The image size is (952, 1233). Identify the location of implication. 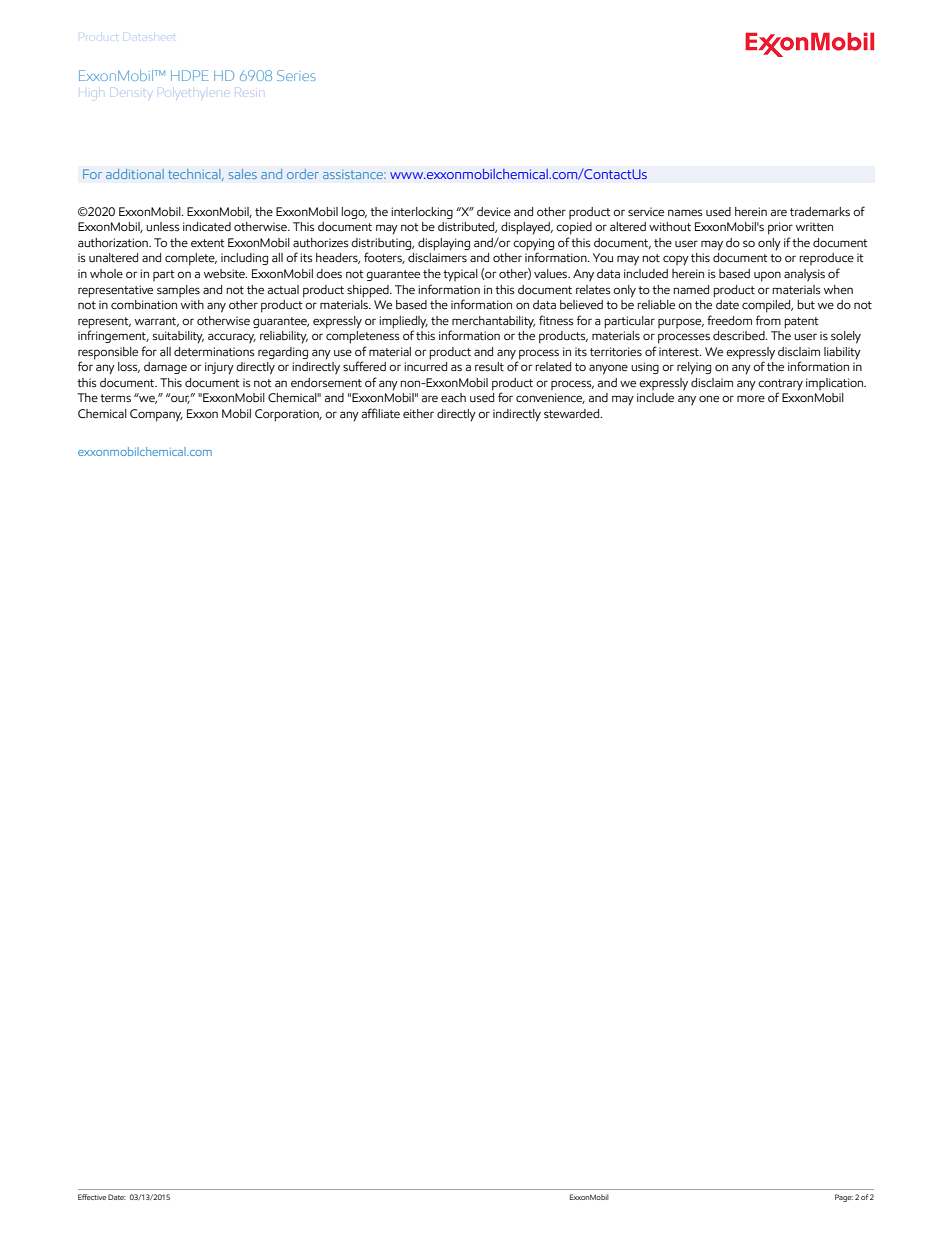
(836, 384).
